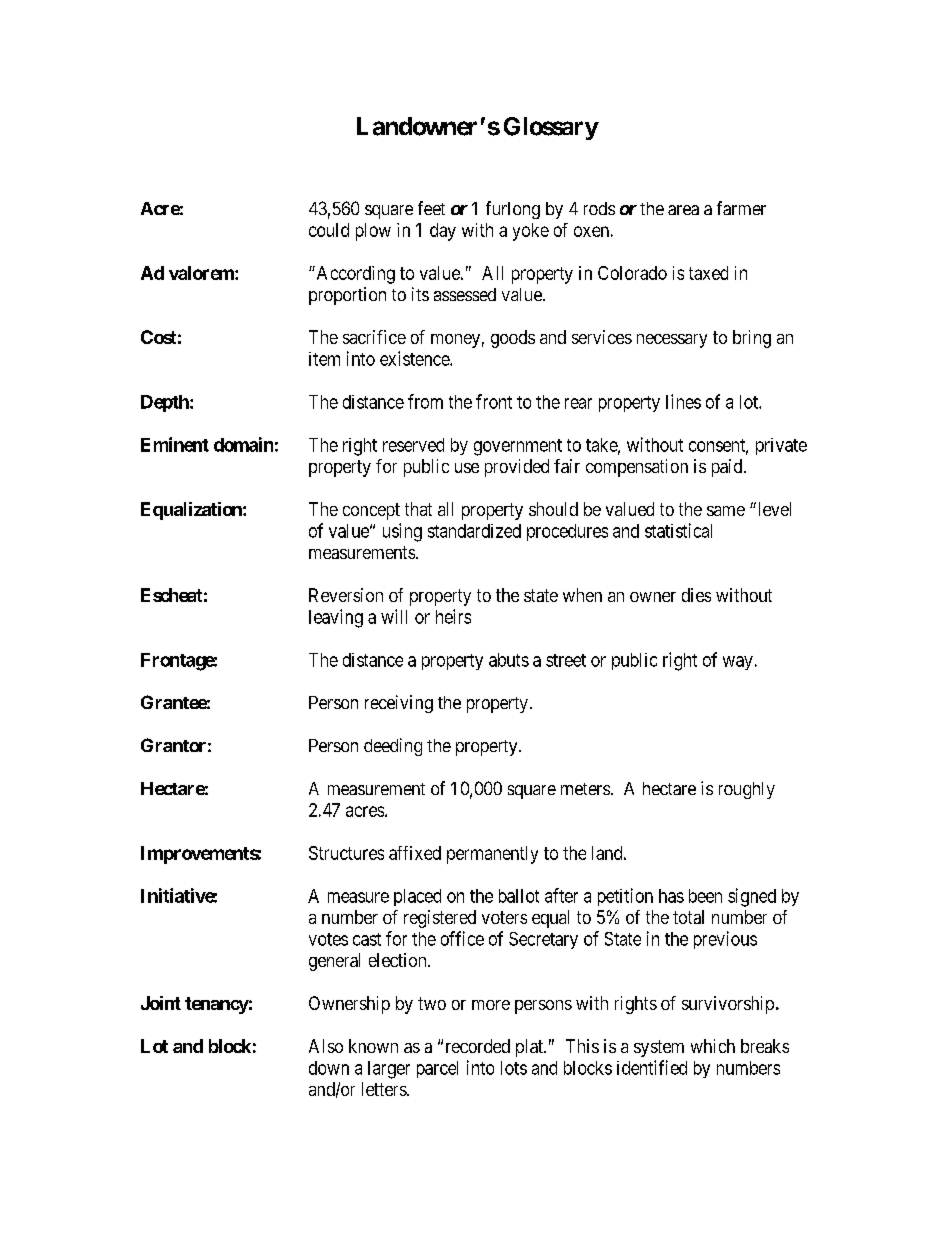 The width and height of the screenshot is (952, 1233). I want to click on tenancy, so click(217, 1005).
